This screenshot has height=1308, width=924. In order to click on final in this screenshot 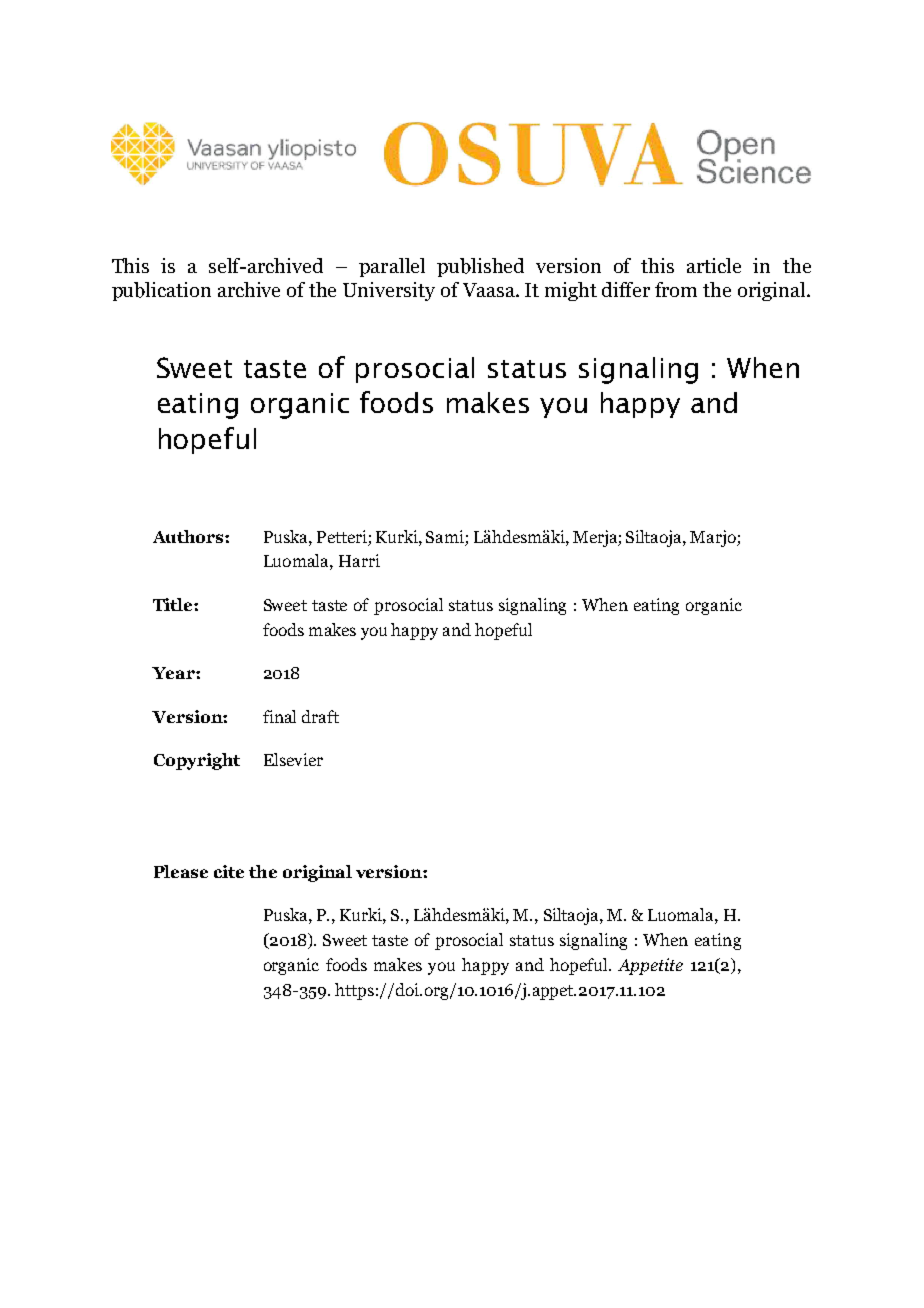, I will do `click(279, 716)`.
